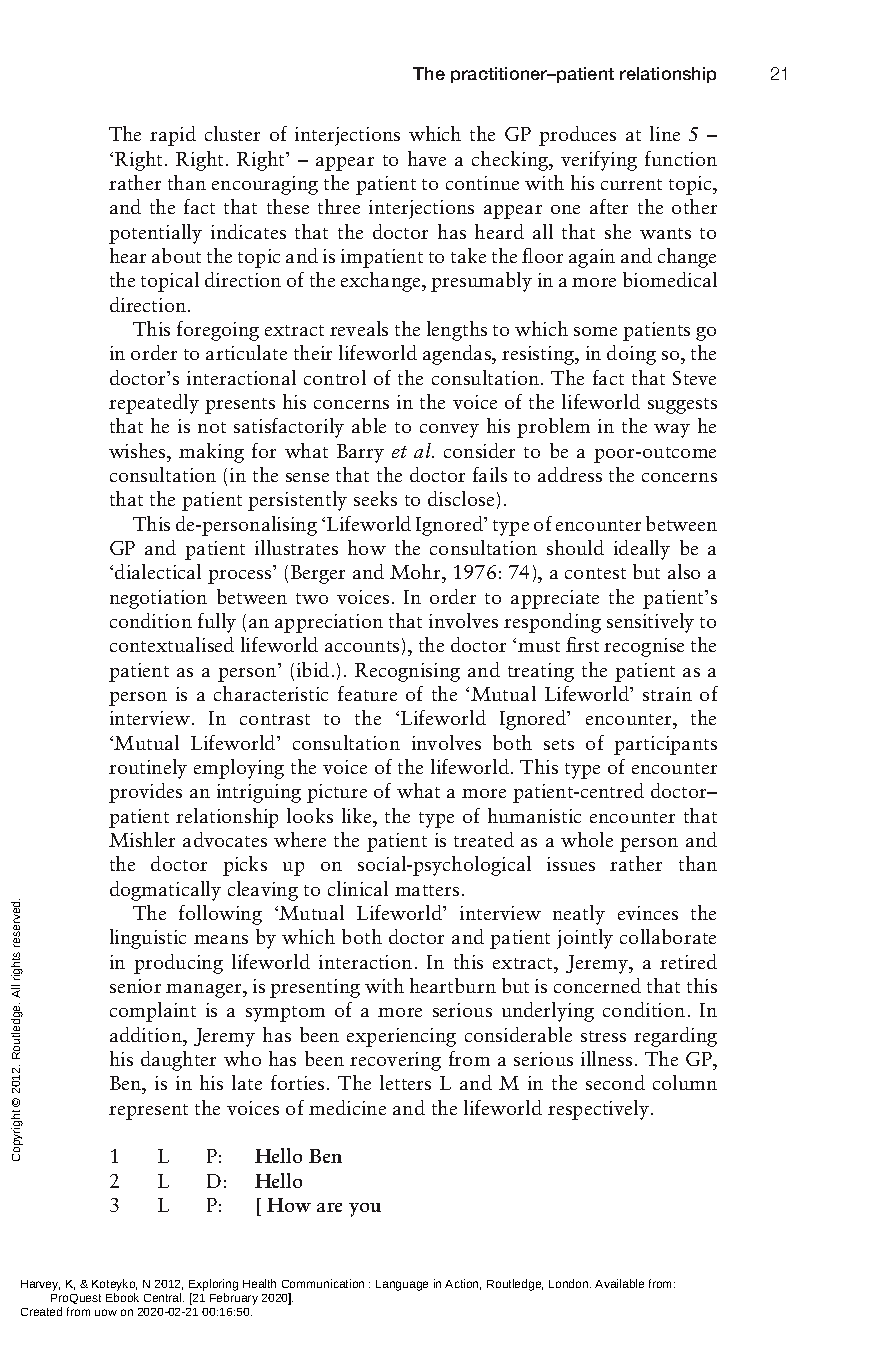 This screenshot has height=1345, width=896. What do you see at coordinates (225, 839) in the screenshot?
I see `advocates` at bounding box center [225, 839].
